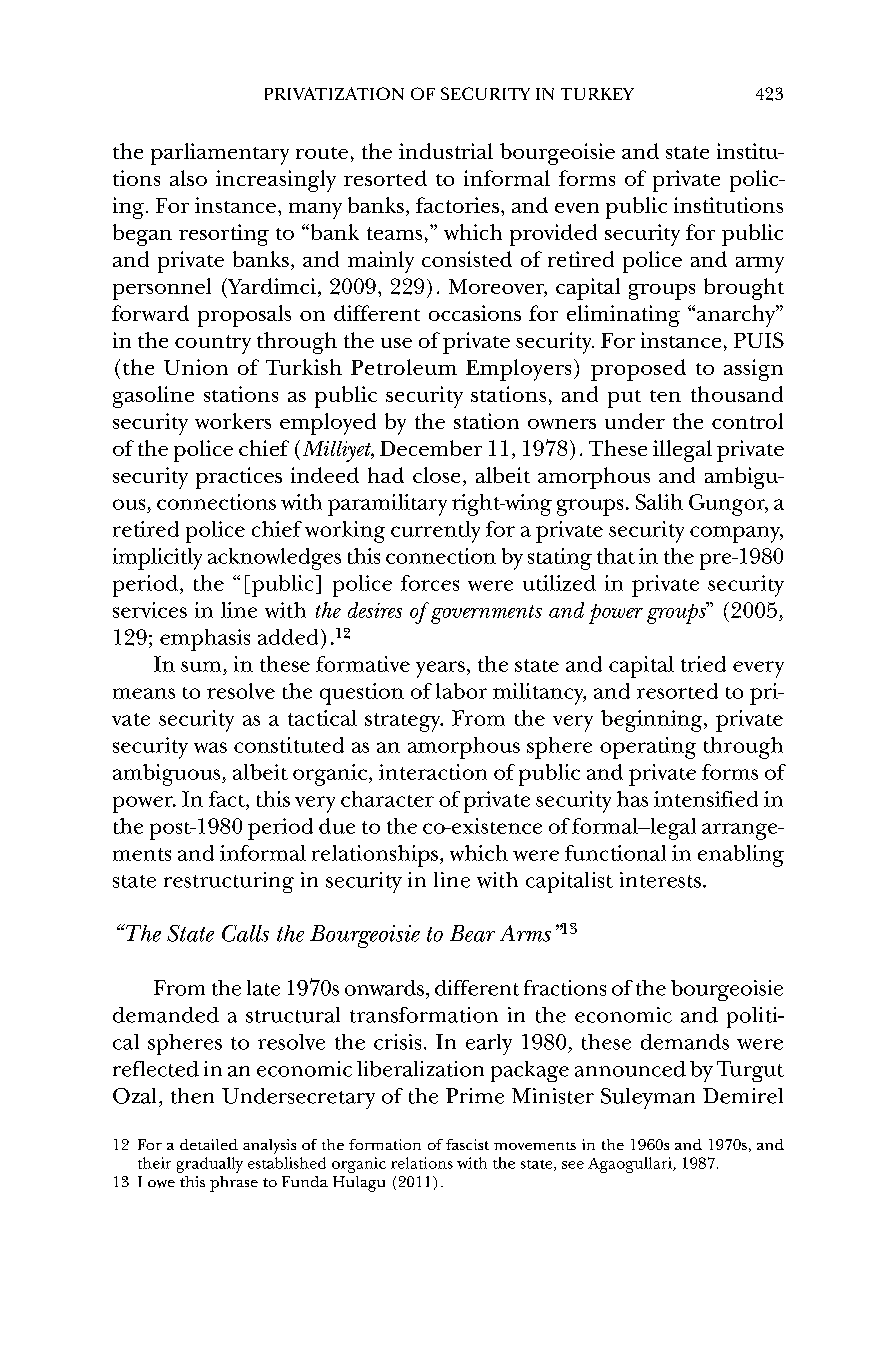 This document has width=896, height=1345. Describe the element at coordinates (446, 151) in the document. I see `industrial` at that location.
